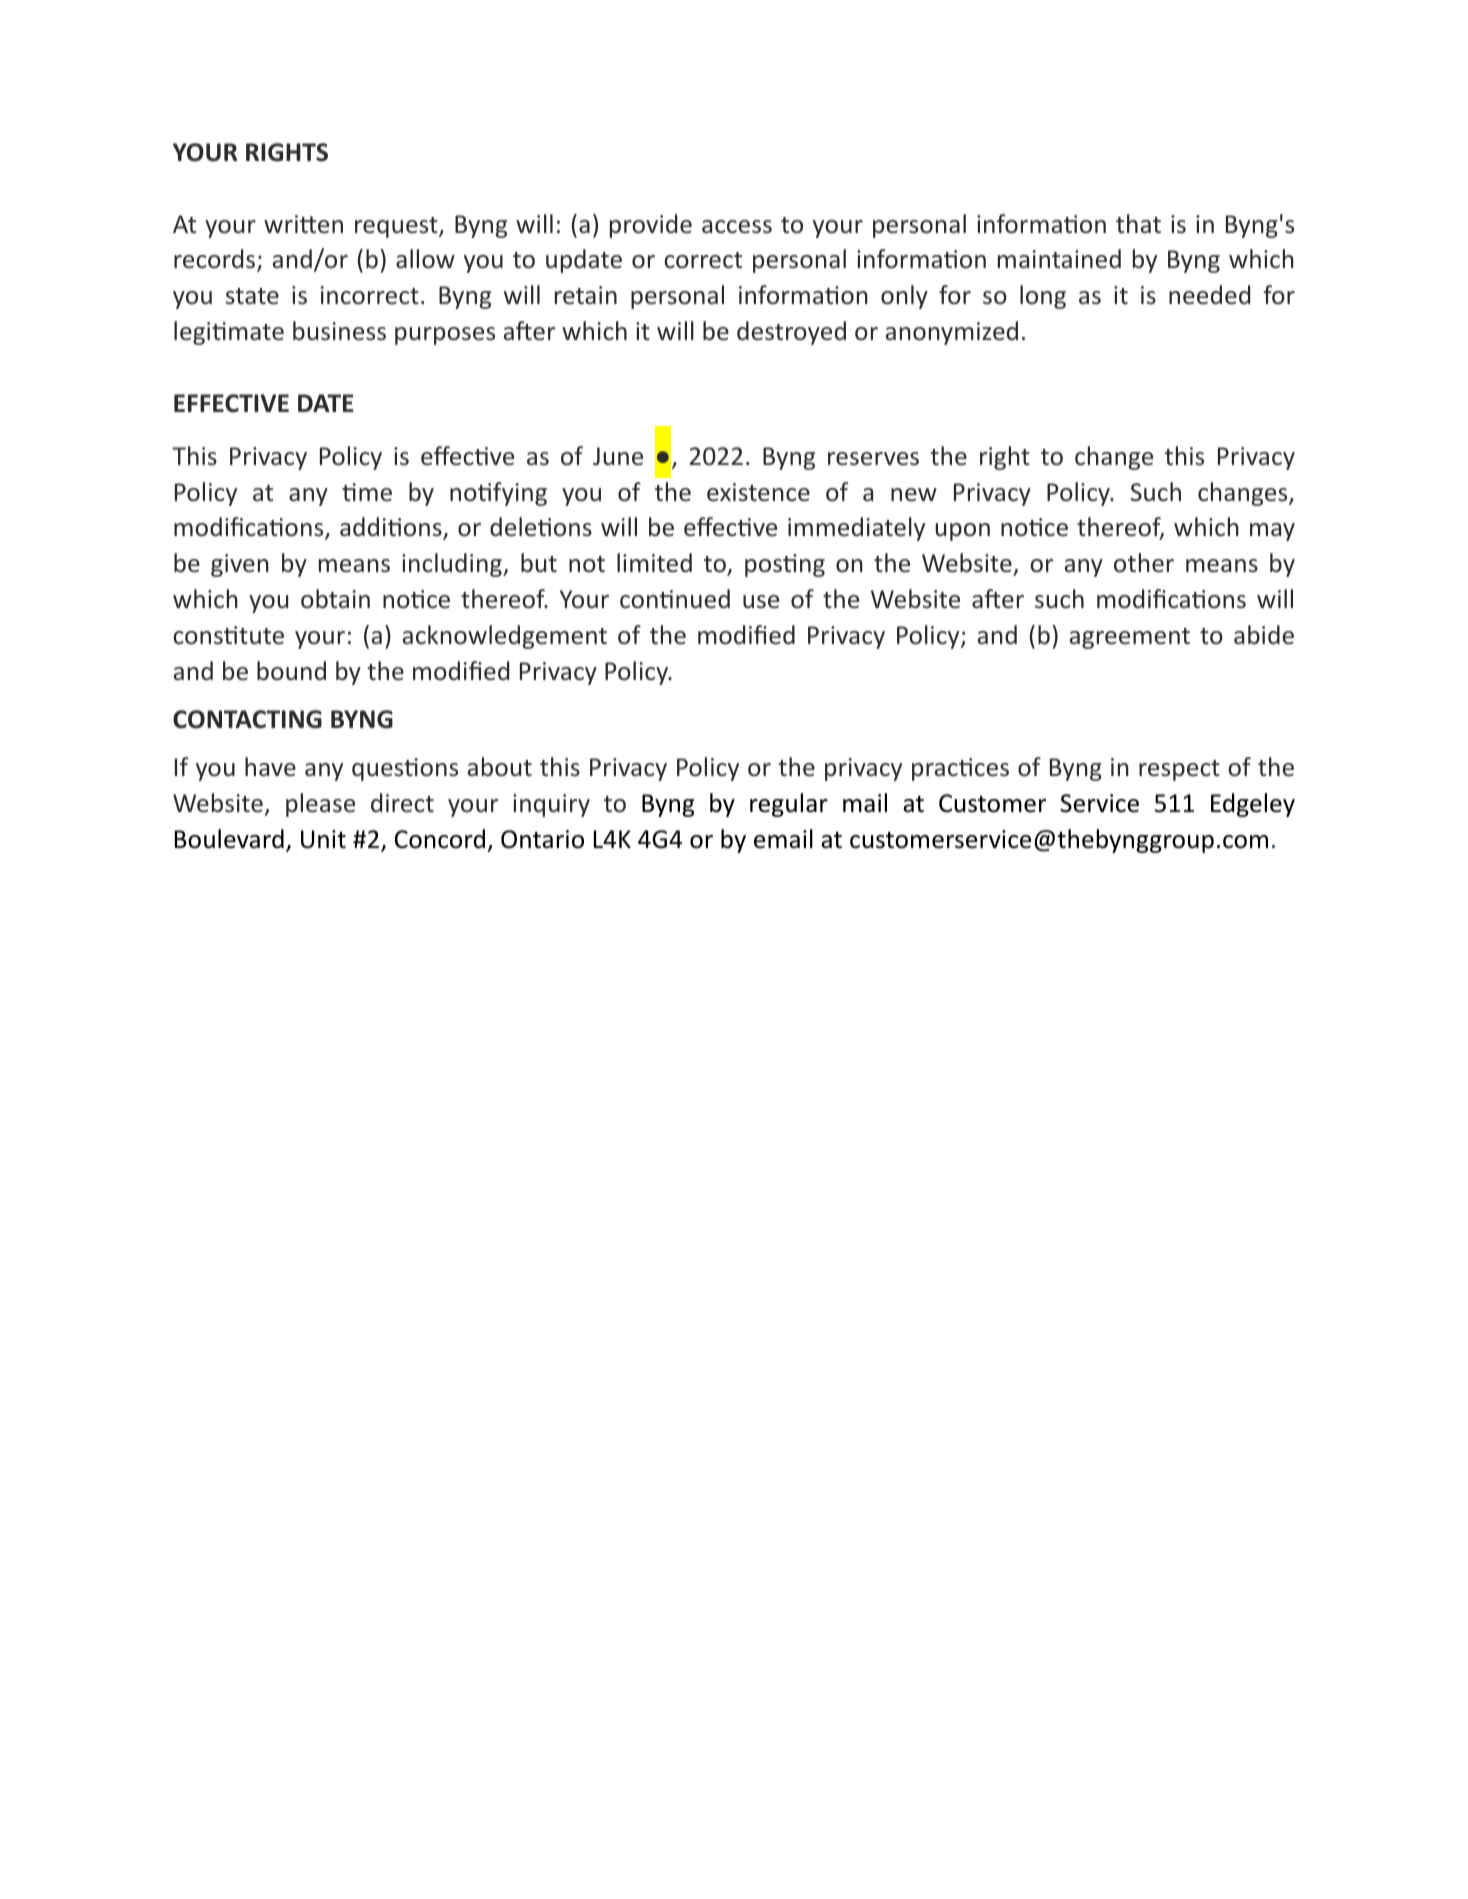  Describe the element at coordinates (1138, 223) in the screenshot. I see `that` at that location.
